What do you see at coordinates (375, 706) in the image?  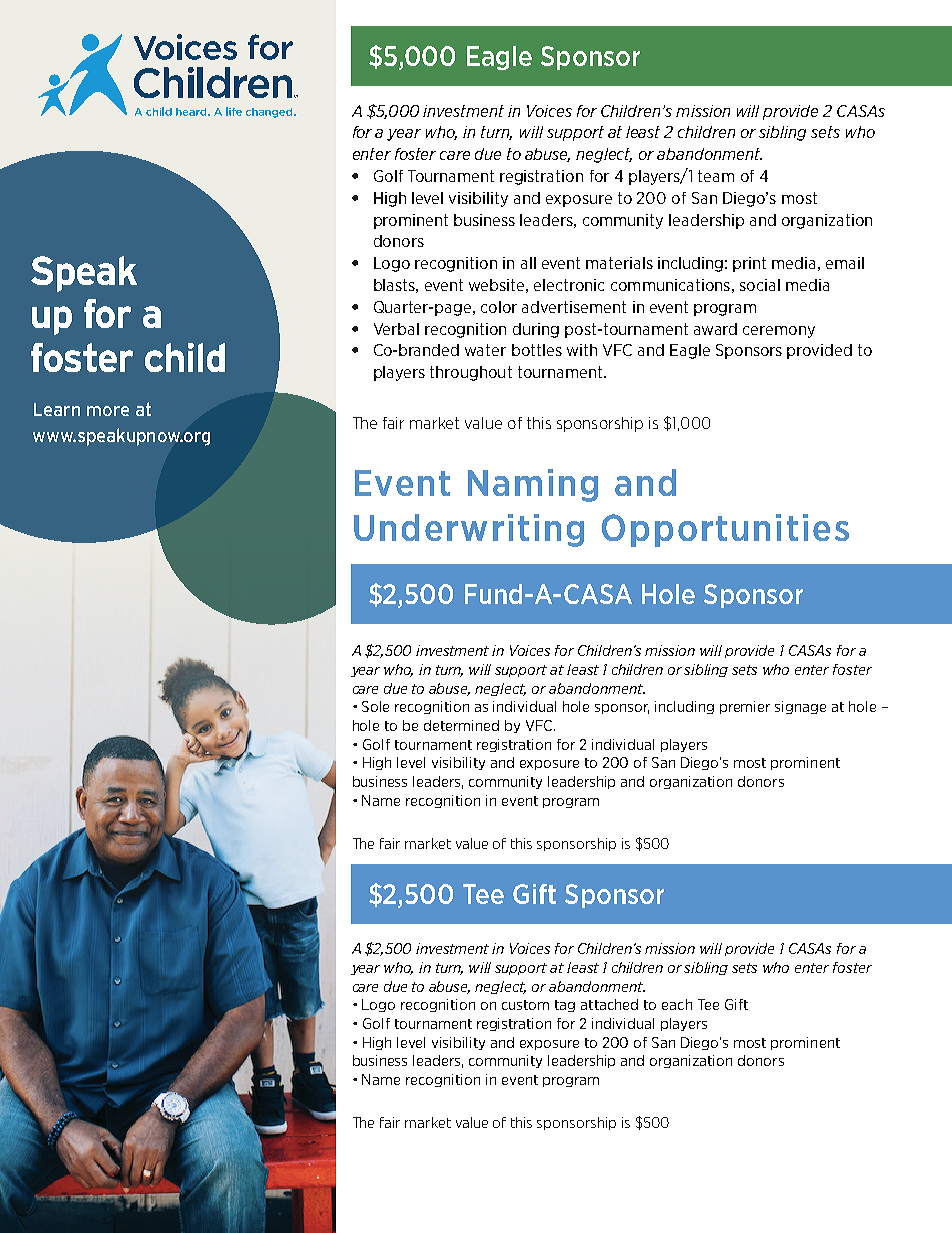 I see `Sole` at bounding box center [375, 706].
